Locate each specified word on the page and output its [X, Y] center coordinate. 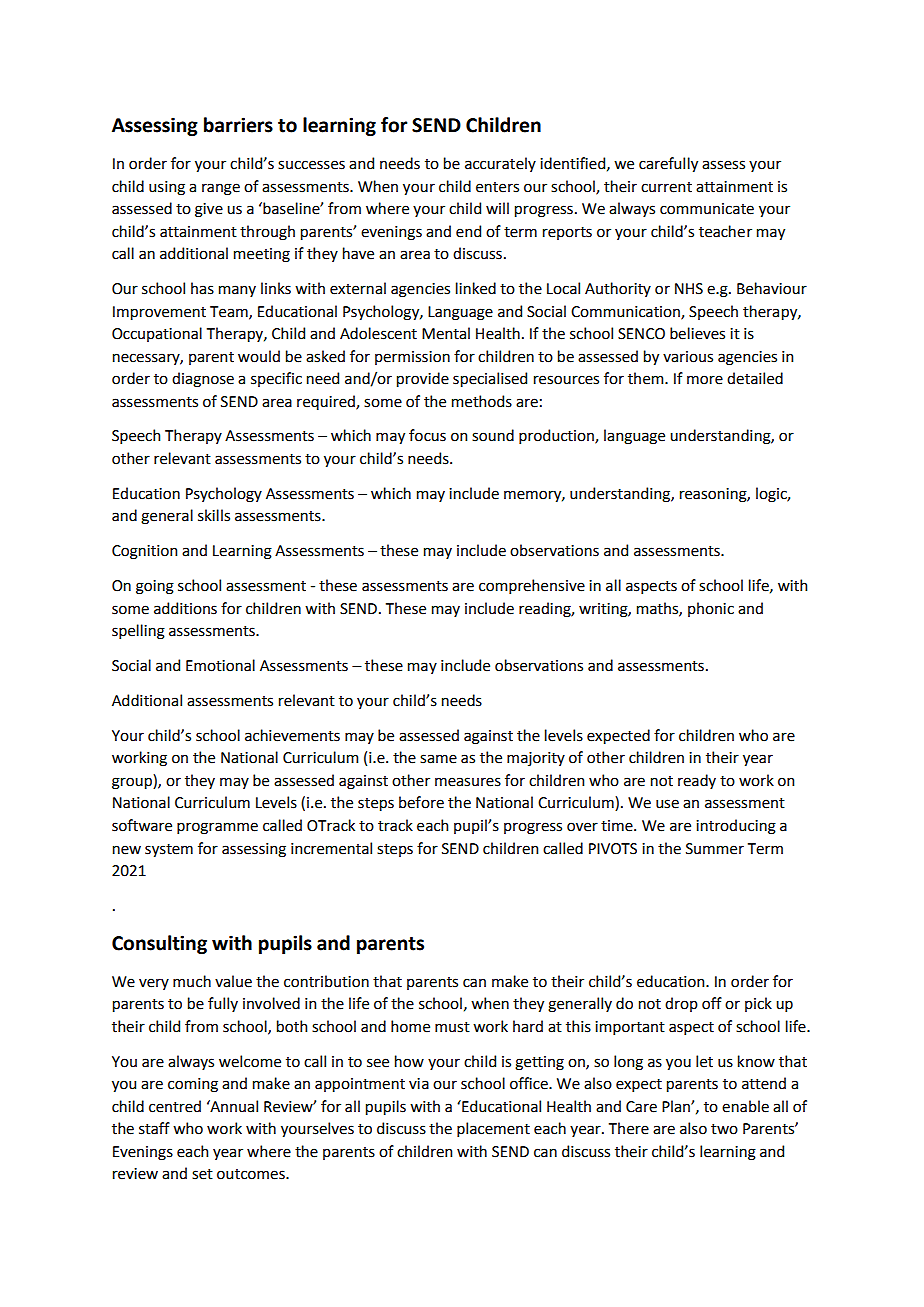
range [221, 189]
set [202, 1174]
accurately [500, 164]
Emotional [220, 665]
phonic [711, 609]
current [666, 187]
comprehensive [532, 586]
